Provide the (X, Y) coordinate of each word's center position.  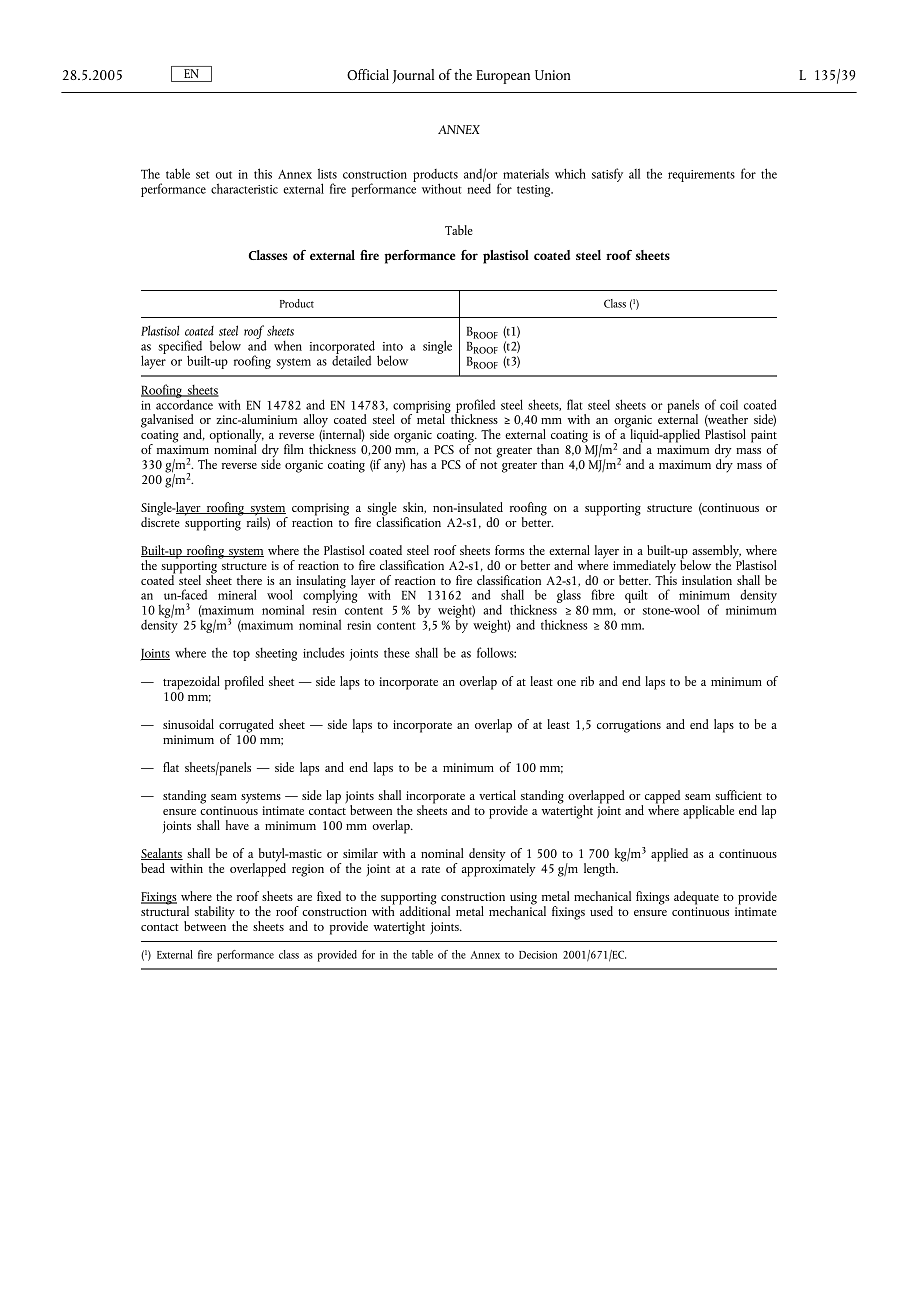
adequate (696, 898)
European (503, 77)
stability (216, 914)
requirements (701, 176)
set (202, 175)
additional (424, 910)
